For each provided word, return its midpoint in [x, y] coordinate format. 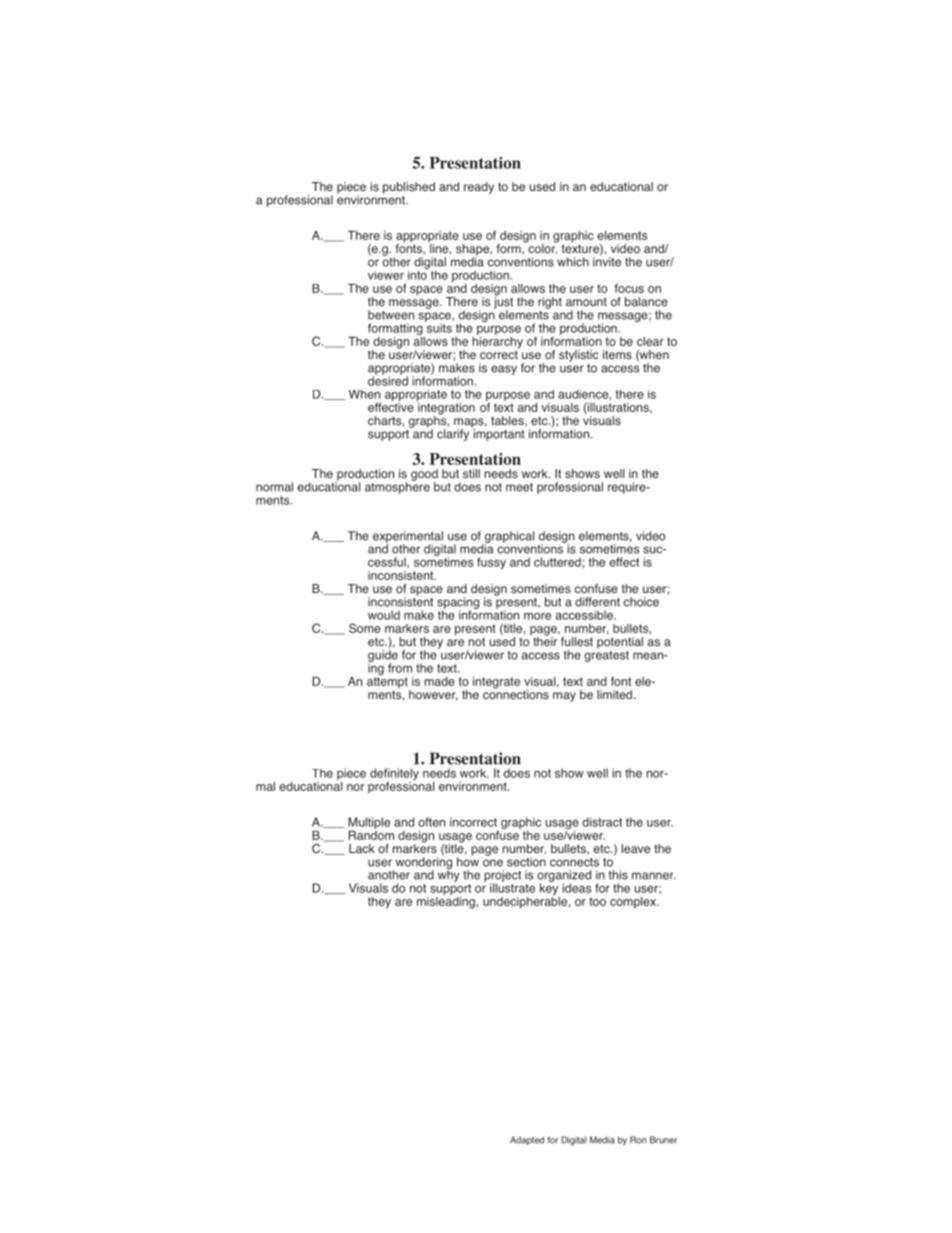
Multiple [369, 823]
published [409, 188]
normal [274, 487]
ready [479, 188]
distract [602, 822]
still [471, 473]
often [431, 822]
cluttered [557, 562]
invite [607, 261]
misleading [446, 901]
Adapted [527, 1140]
